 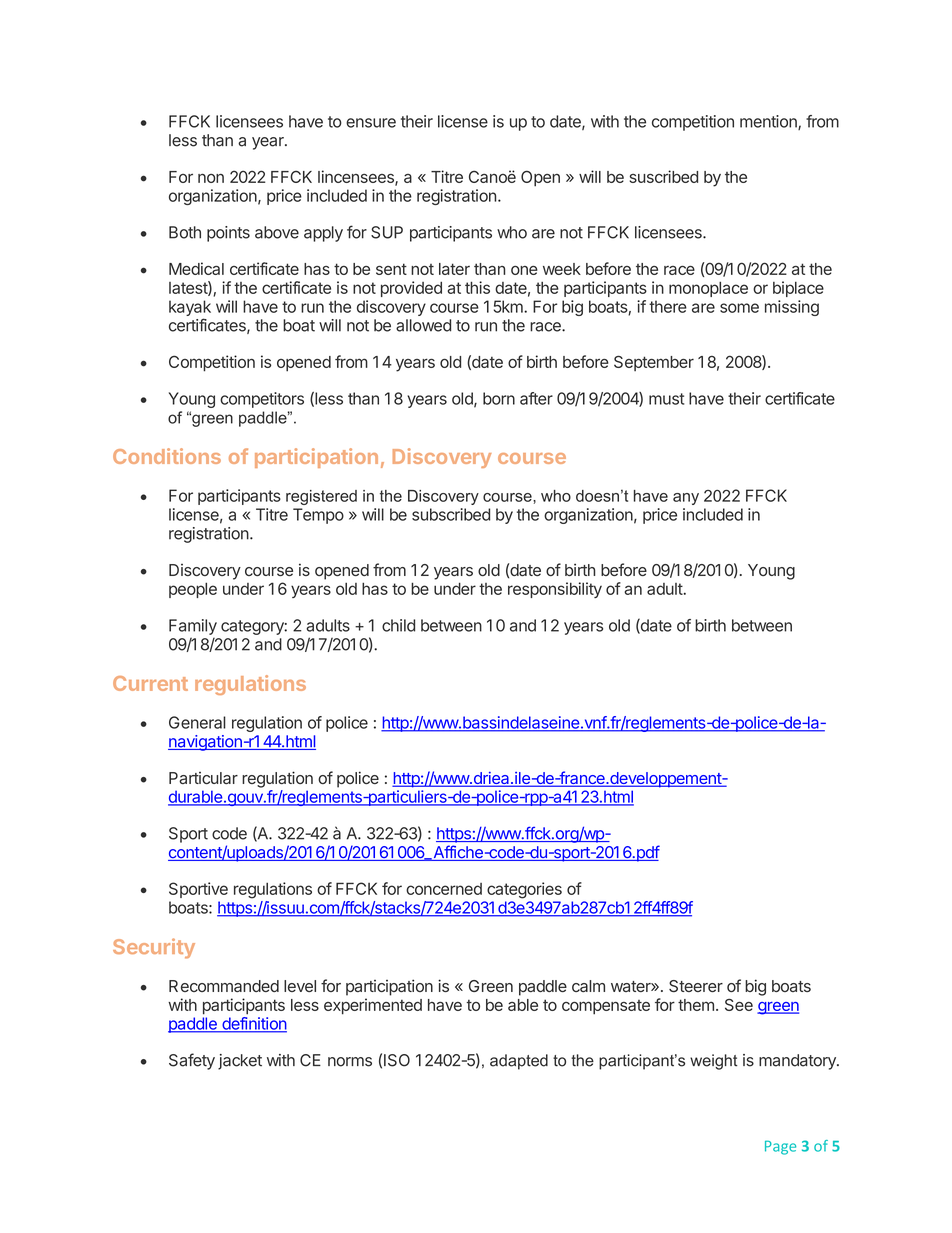 What do you see at coordinates (555, 590) in the document?
I see `responsibility` at bounding box center [555, 590].
